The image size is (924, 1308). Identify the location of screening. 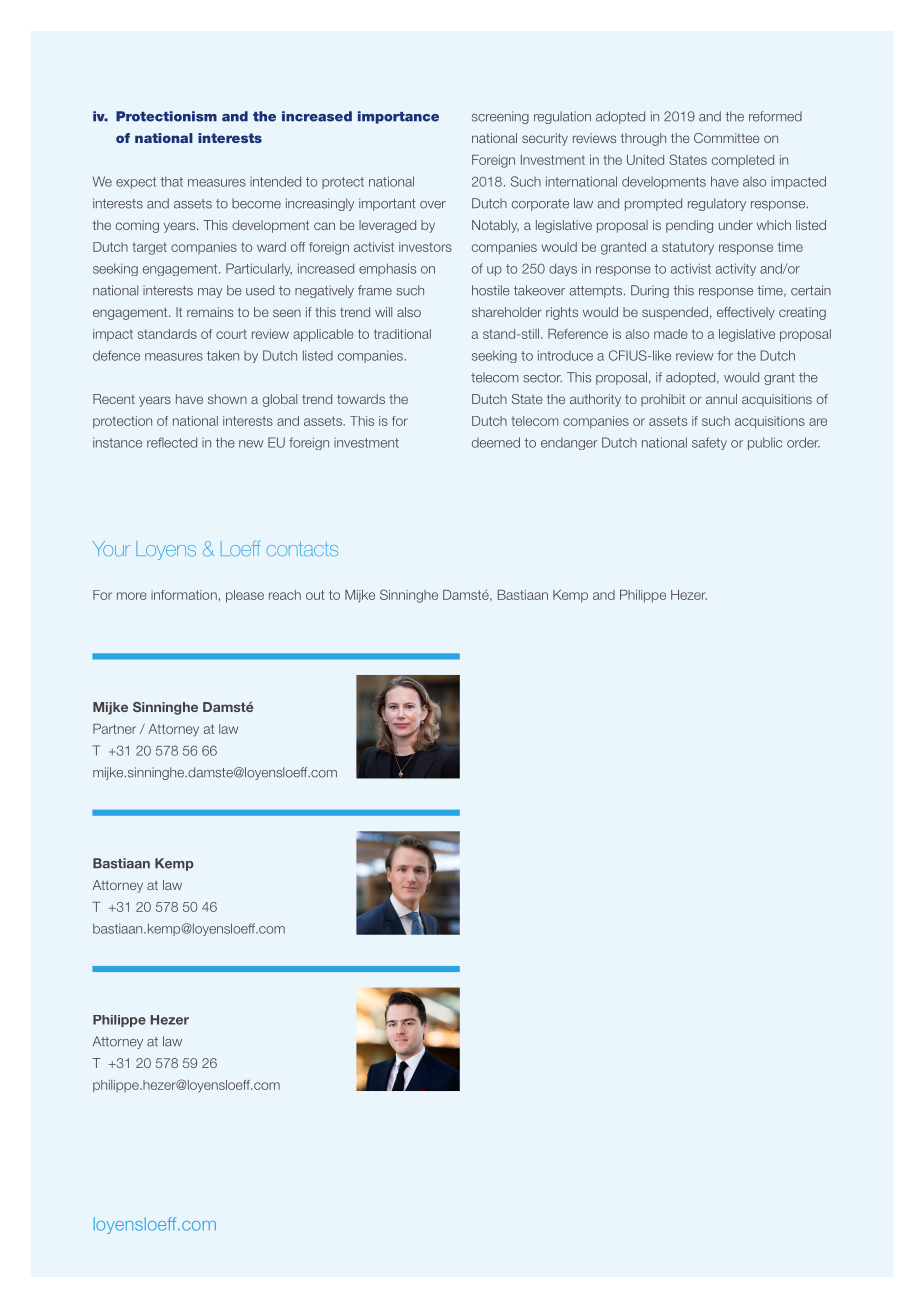
(500, 117).
